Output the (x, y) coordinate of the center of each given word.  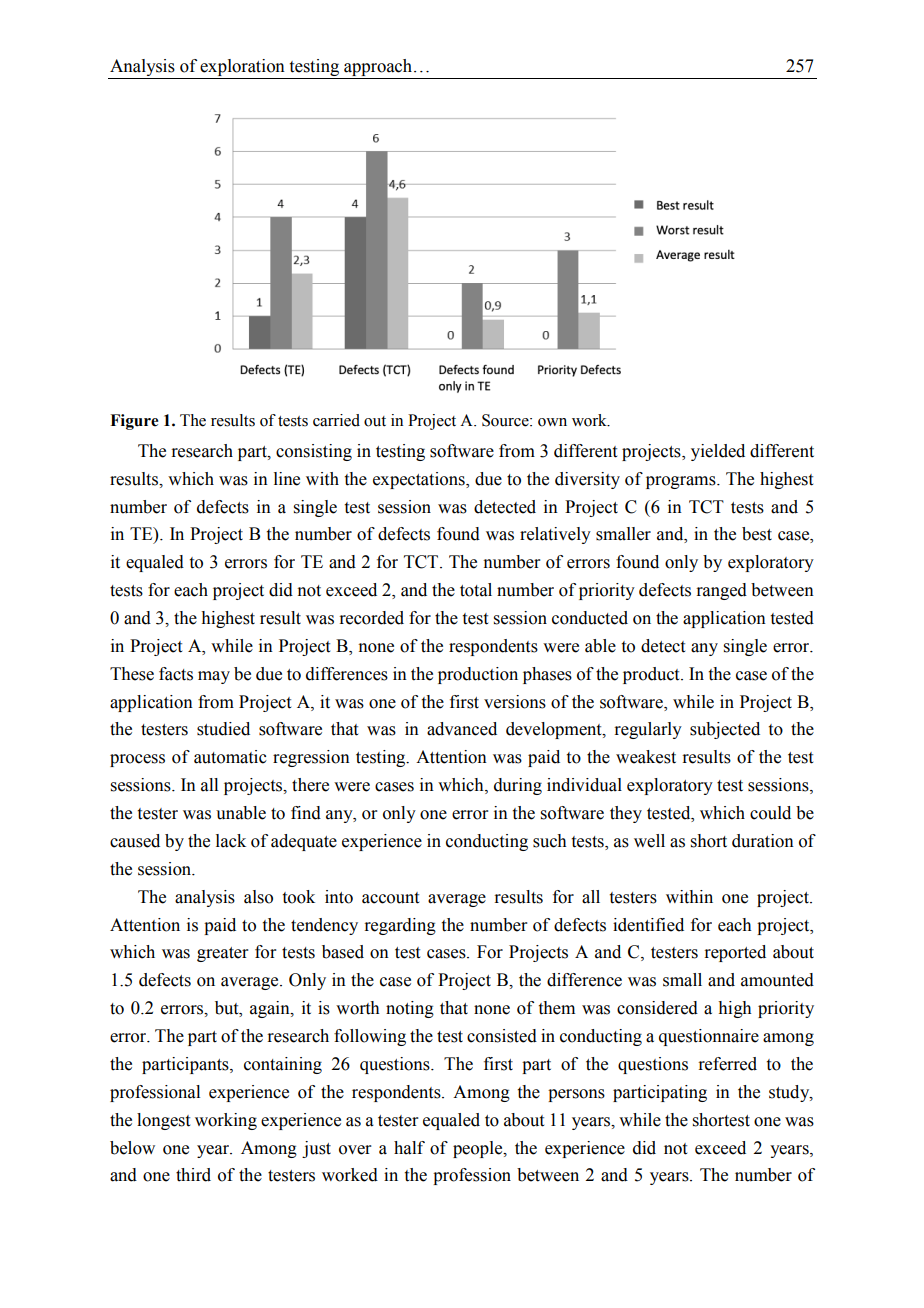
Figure (134, 422)
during (518, 786)
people (479, 1149)
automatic (230, 757)
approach (378, 67)
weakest (646, 757)
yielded (718, 452)
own (552, 422)
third (193, 1175)
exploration (242, 67)
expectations (420, 480)
